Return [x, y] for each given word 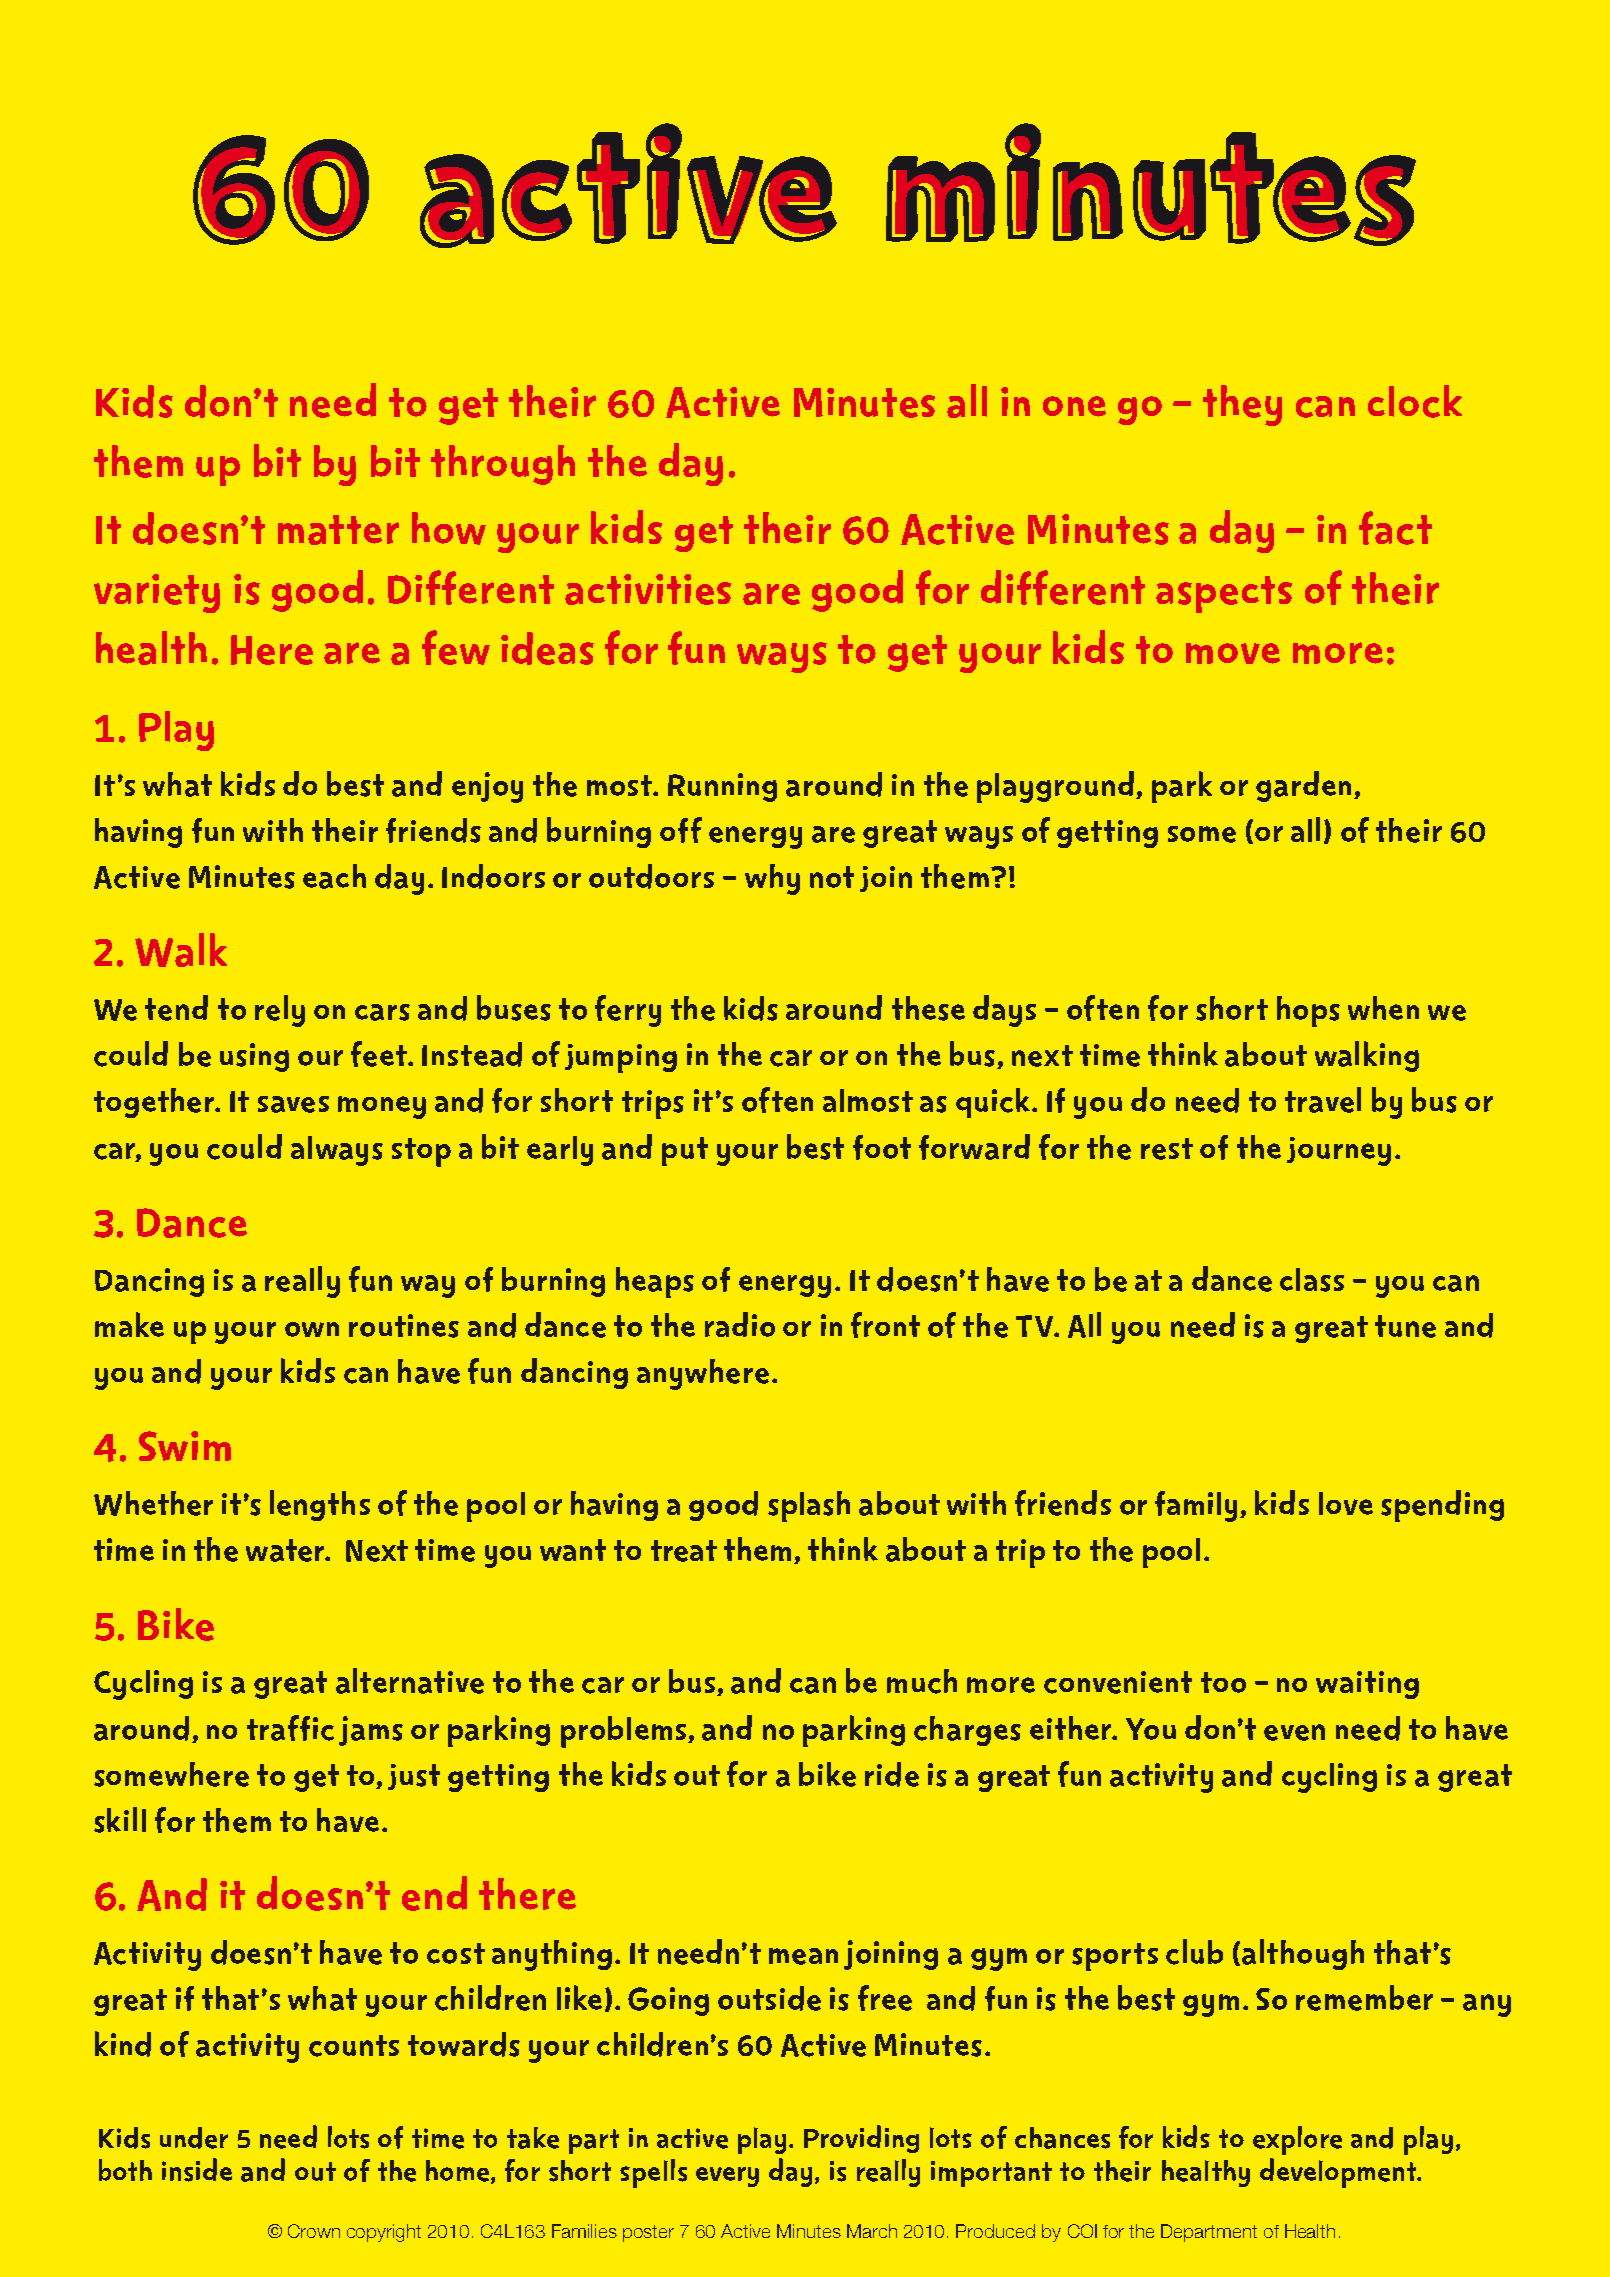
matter [338, 530]
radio [740, 1324]
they [1242, 405]
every [727, 2177]
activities [648, 589]
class [1312, 1280]
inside [197, 2170]
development [1339, 2173]
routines [404, 1326]
